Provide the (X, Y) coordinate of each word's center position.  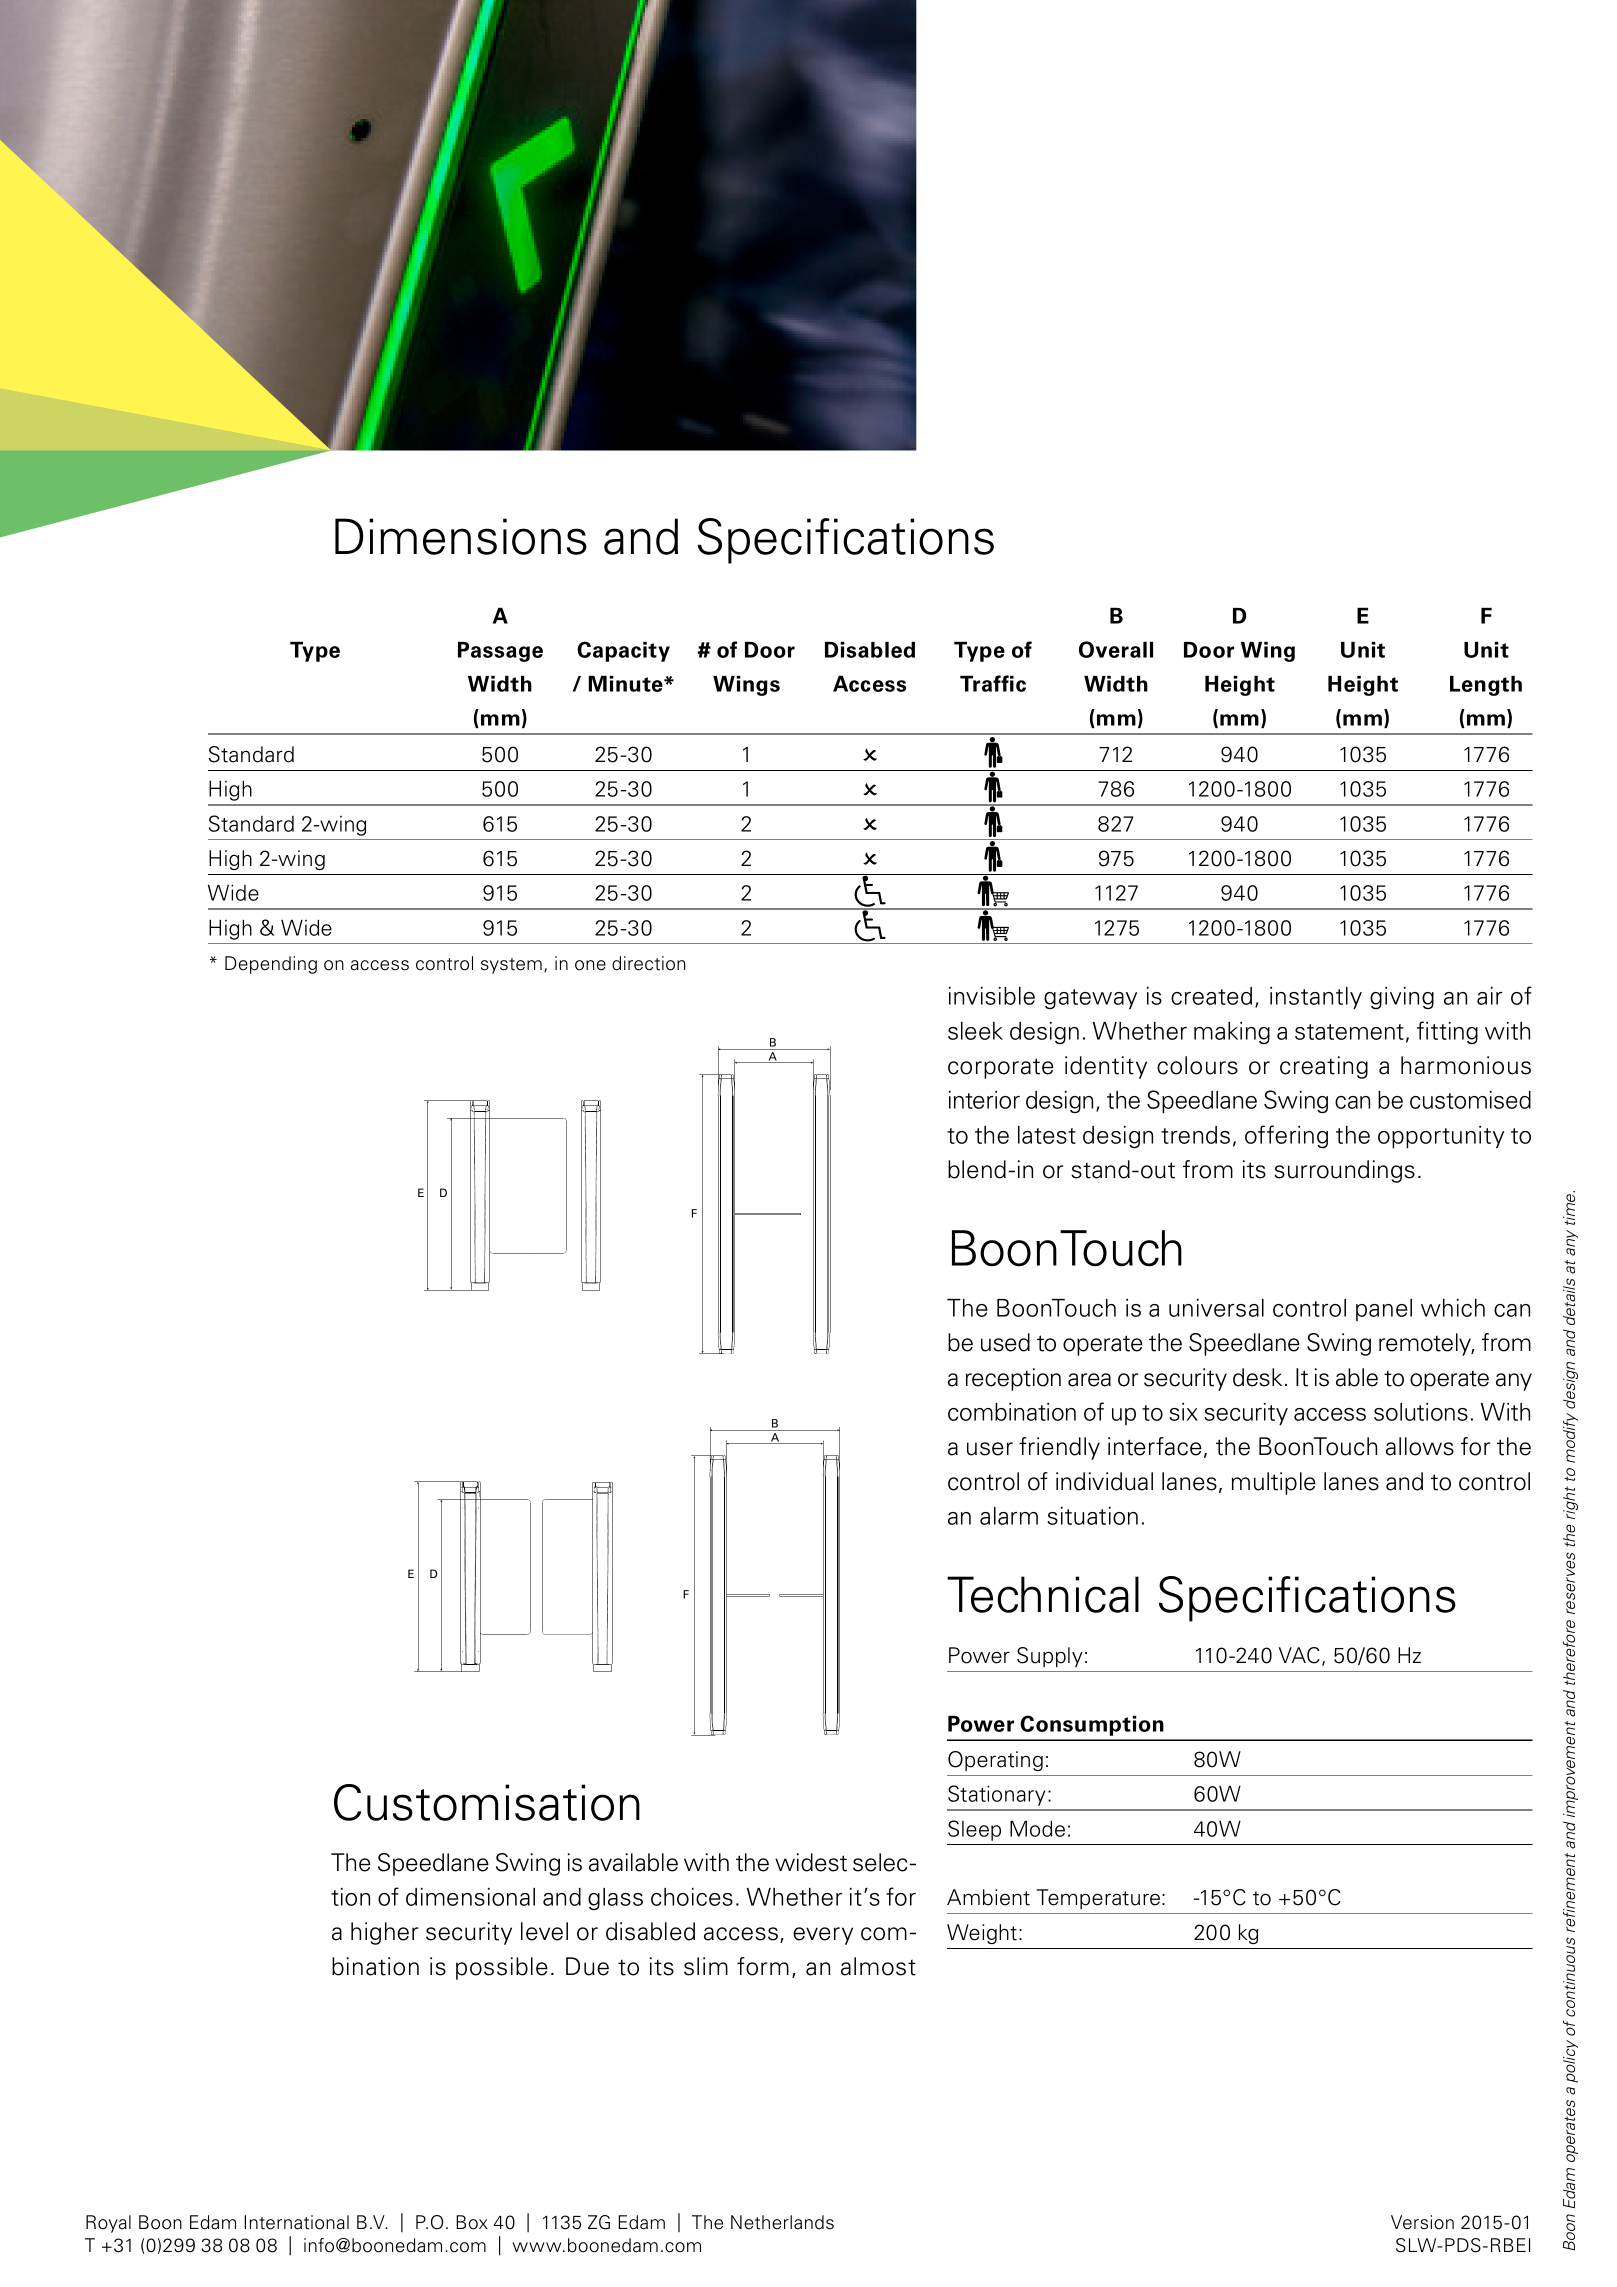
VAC (1299, 1655)
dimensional (470, 1897)
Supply (1050, 1657)
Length (1486, 686)
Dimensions (461, 536)
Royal (108, 2224)
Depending (271, 965)
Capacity (623, 651)
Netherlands (782, 2222)
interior (984, 1100)
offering (1286, 1136)
